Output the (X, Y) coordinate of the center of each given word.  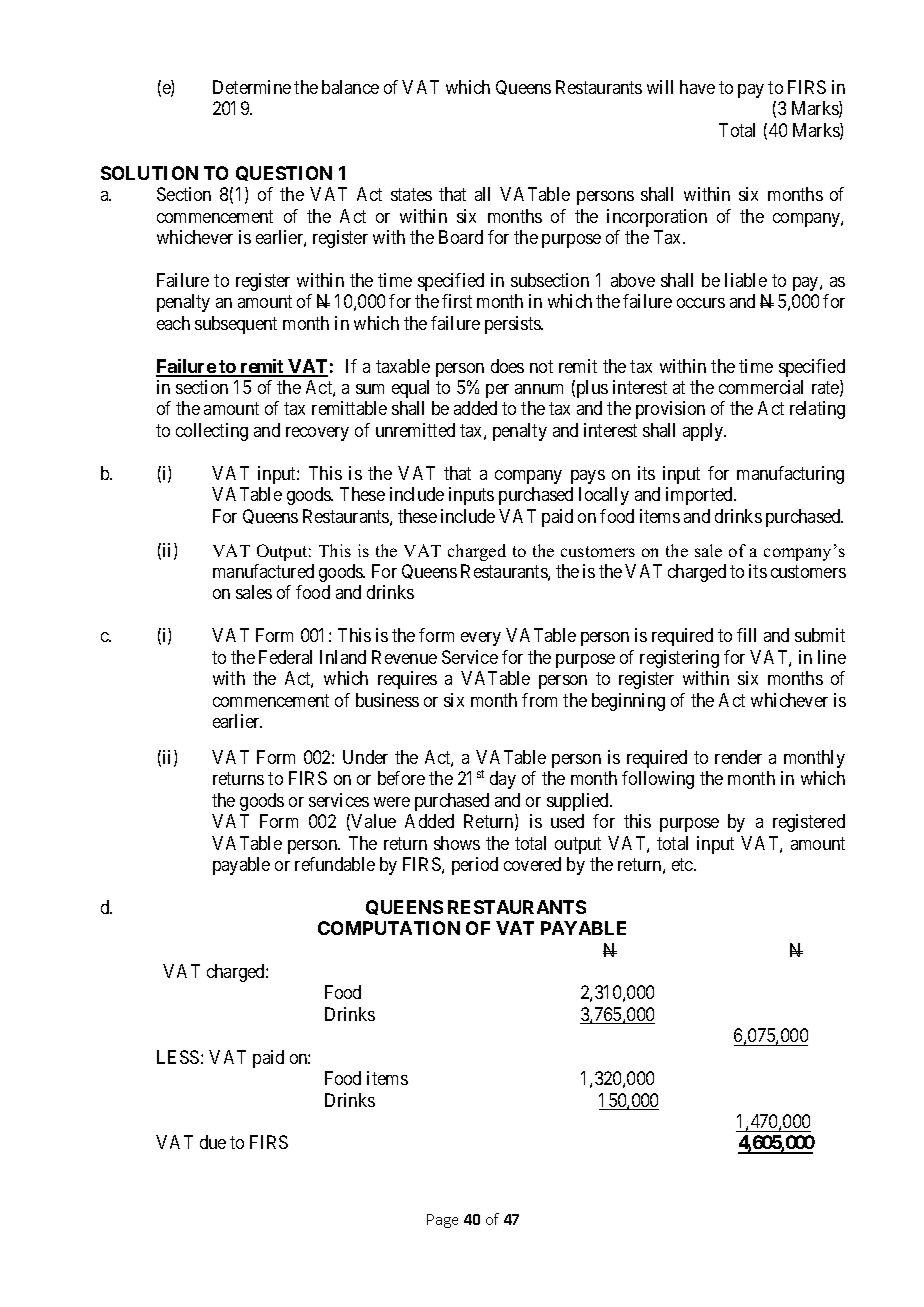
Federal (285, 657)
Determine (252, 87)
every (481, 639)
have (697, 87)
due (213, 1142)
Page (442, 1221)
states (411, 194)
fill (746, 635)
